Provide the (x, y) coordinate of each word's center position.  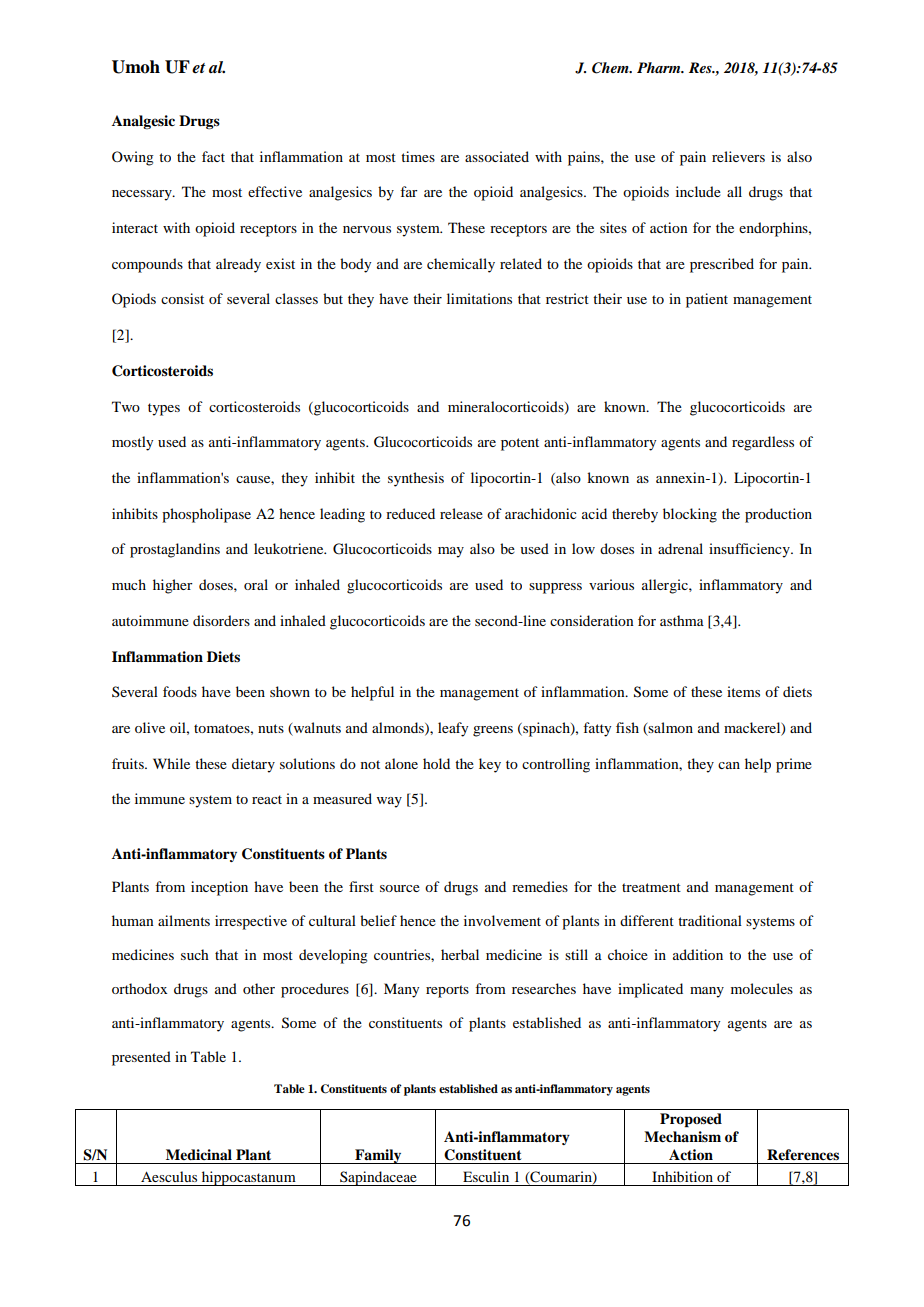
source (400, 888)
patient (707, 300)
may (451, 552)
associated (497, 156)
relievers (738, 156)
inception (219, 888)
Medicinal (199, 1154)
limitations (479, 298)
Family (378, 1156)
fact (213, 156)
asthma (682, 620)
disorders (221, 620)
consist (182, 298)
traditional (710, 920)
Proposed (691, 1120)
